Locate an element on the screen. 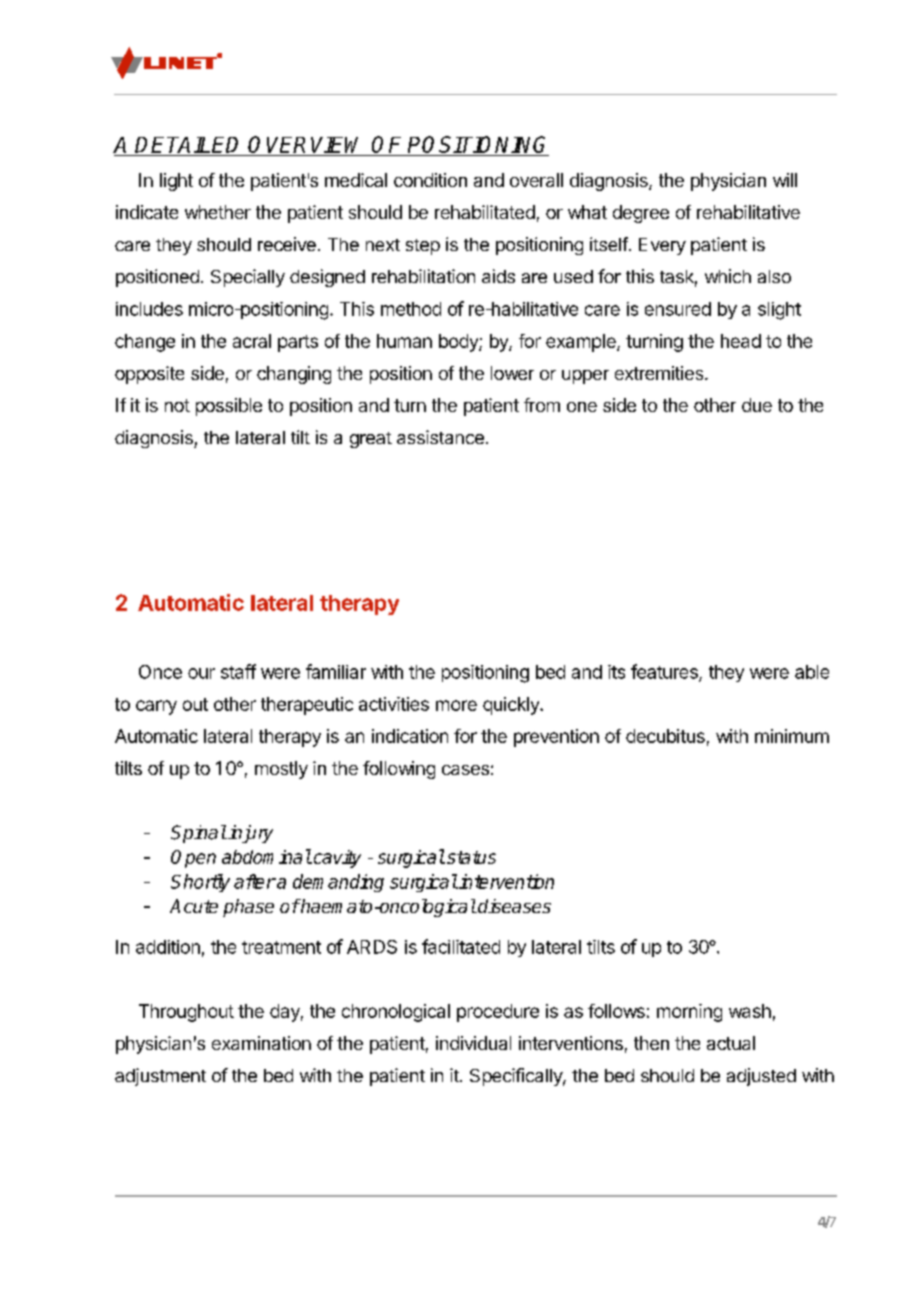 Image resolution: width=924 pixels, height=1308 pixels. actual is located at coordinates (731, 1043).
